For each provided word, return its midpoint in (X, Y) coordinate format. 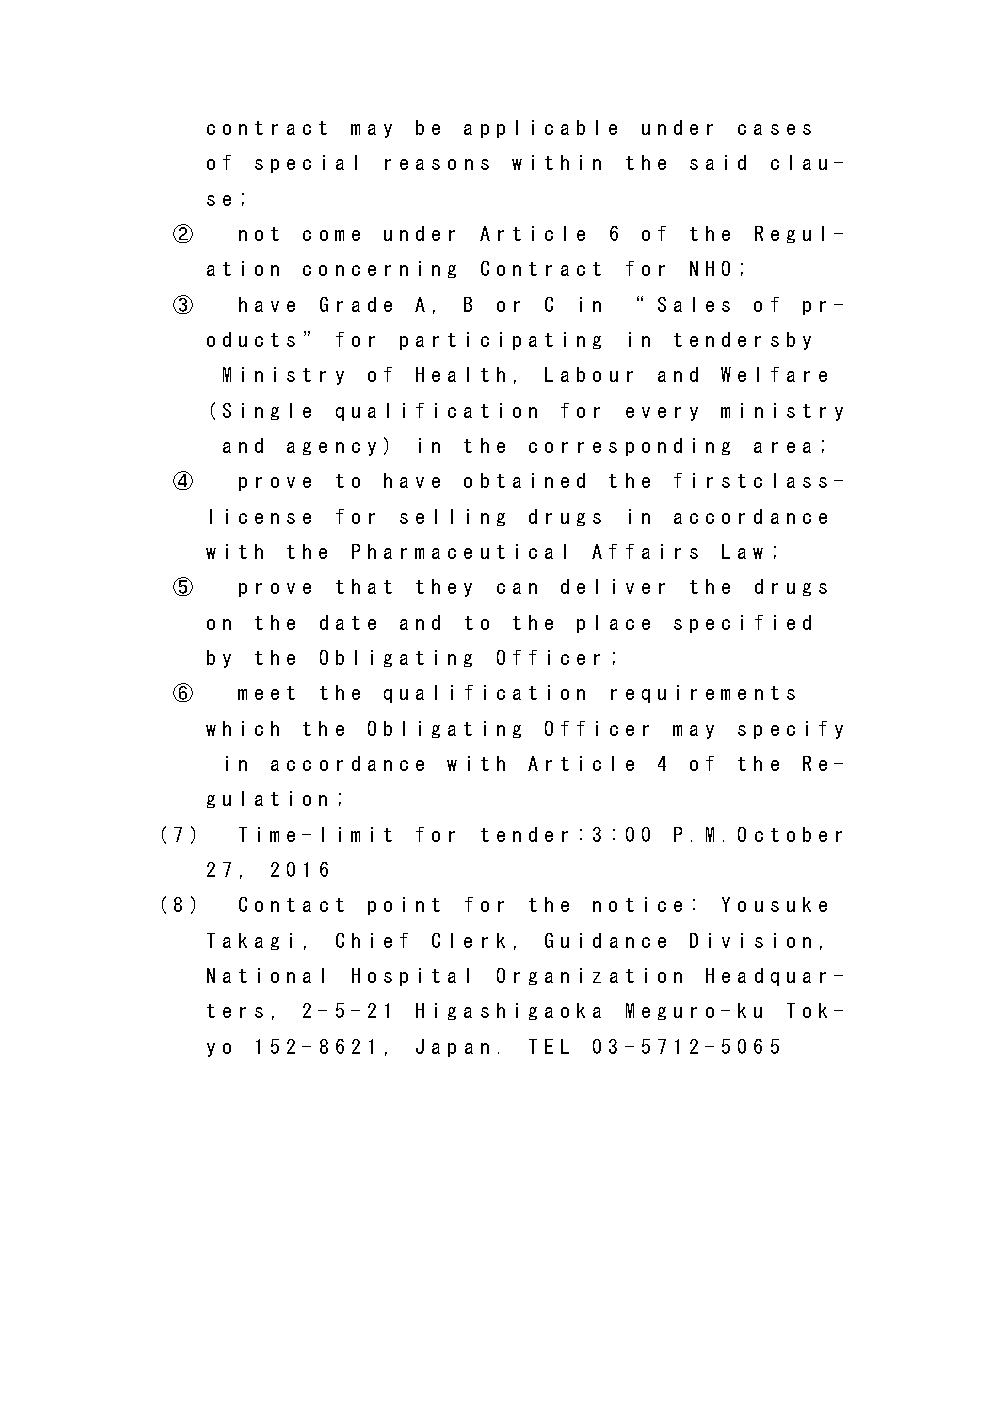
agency (331, 449)
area (782, 447)
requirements (703, 694)
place (613, 624)
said (718, 162)
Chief (372, 940)
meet (266, 693)
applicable (540, 129)
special (306, 164)
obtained (524, 480)
